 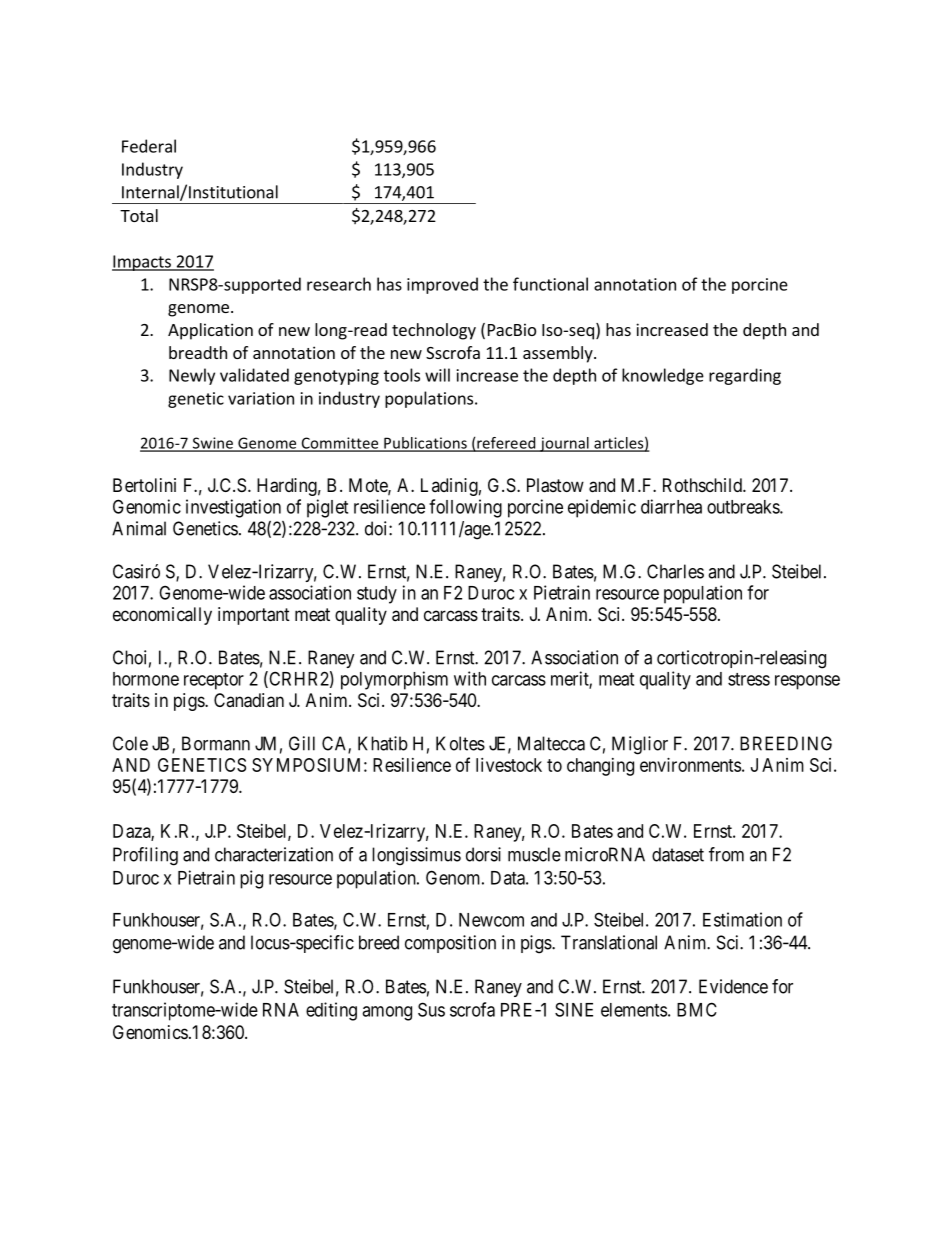 What do you see at coordinates (675, 571) in the document?
I see `Charles` at bounding box center [675, 571].
